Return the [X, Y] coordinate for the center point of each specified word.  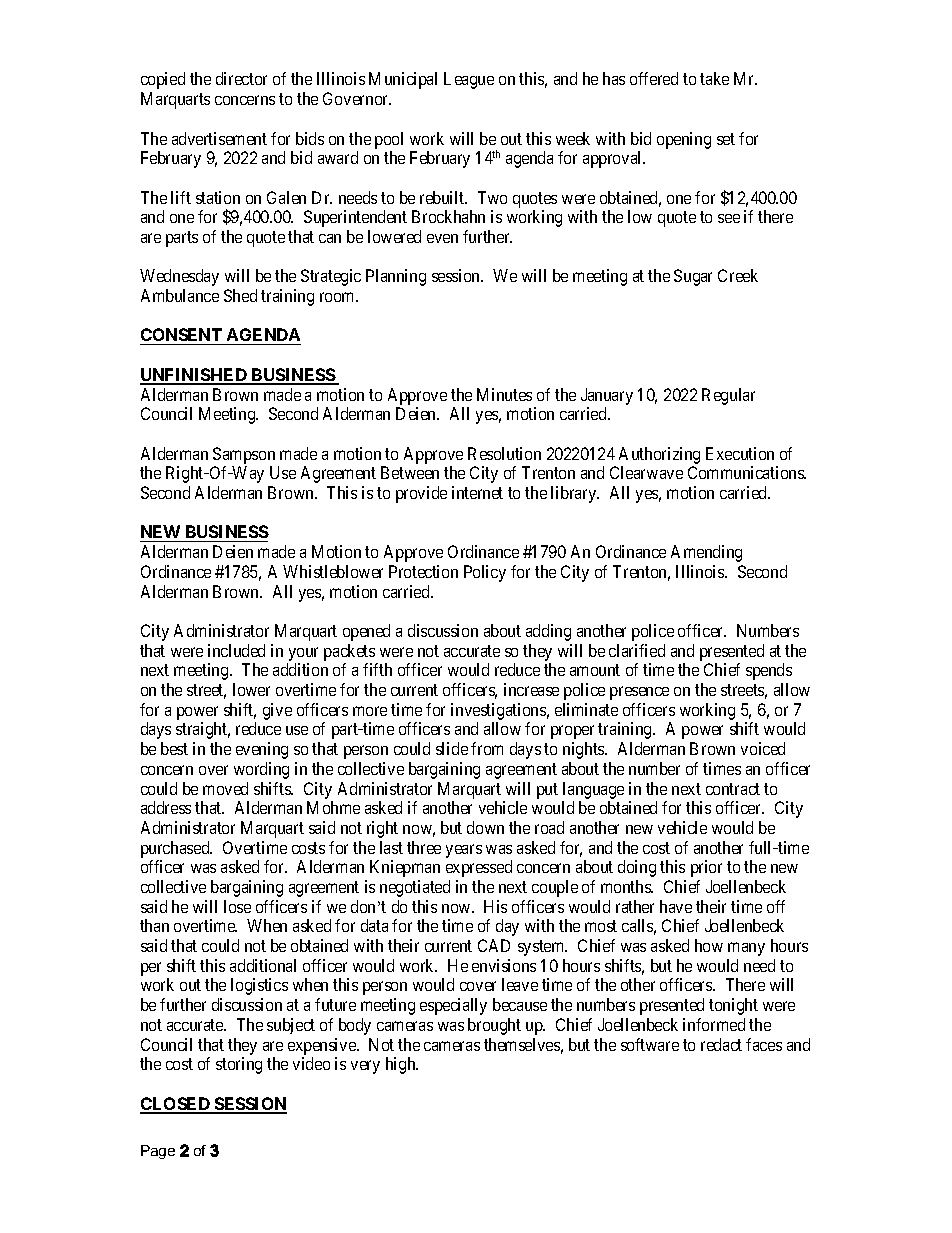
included [236, 650]
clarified [637, 650]
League [469, 80]
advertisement [219, 138]
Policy [485, 573]
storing [239, 1065]
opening [684, 140]
